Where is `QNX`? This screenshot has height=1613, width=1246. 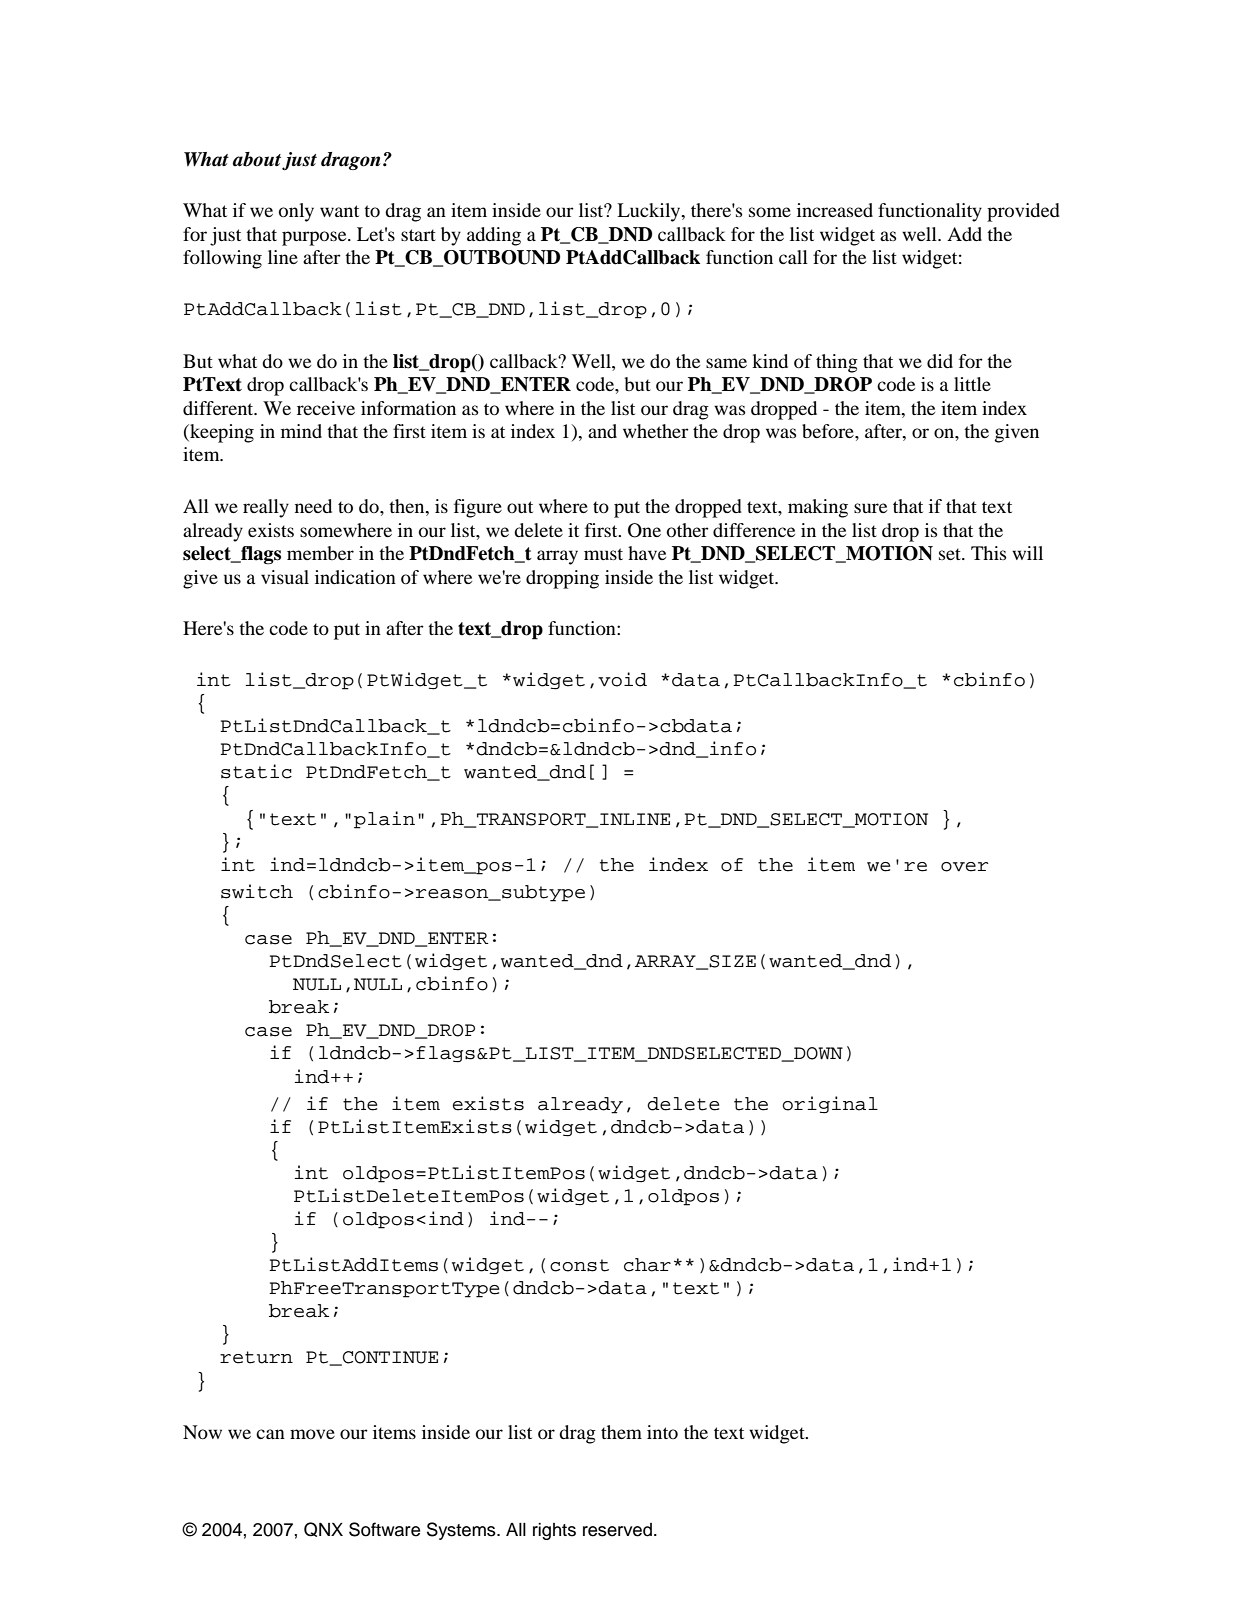
QNX is located at coordinates (323, 1529).
